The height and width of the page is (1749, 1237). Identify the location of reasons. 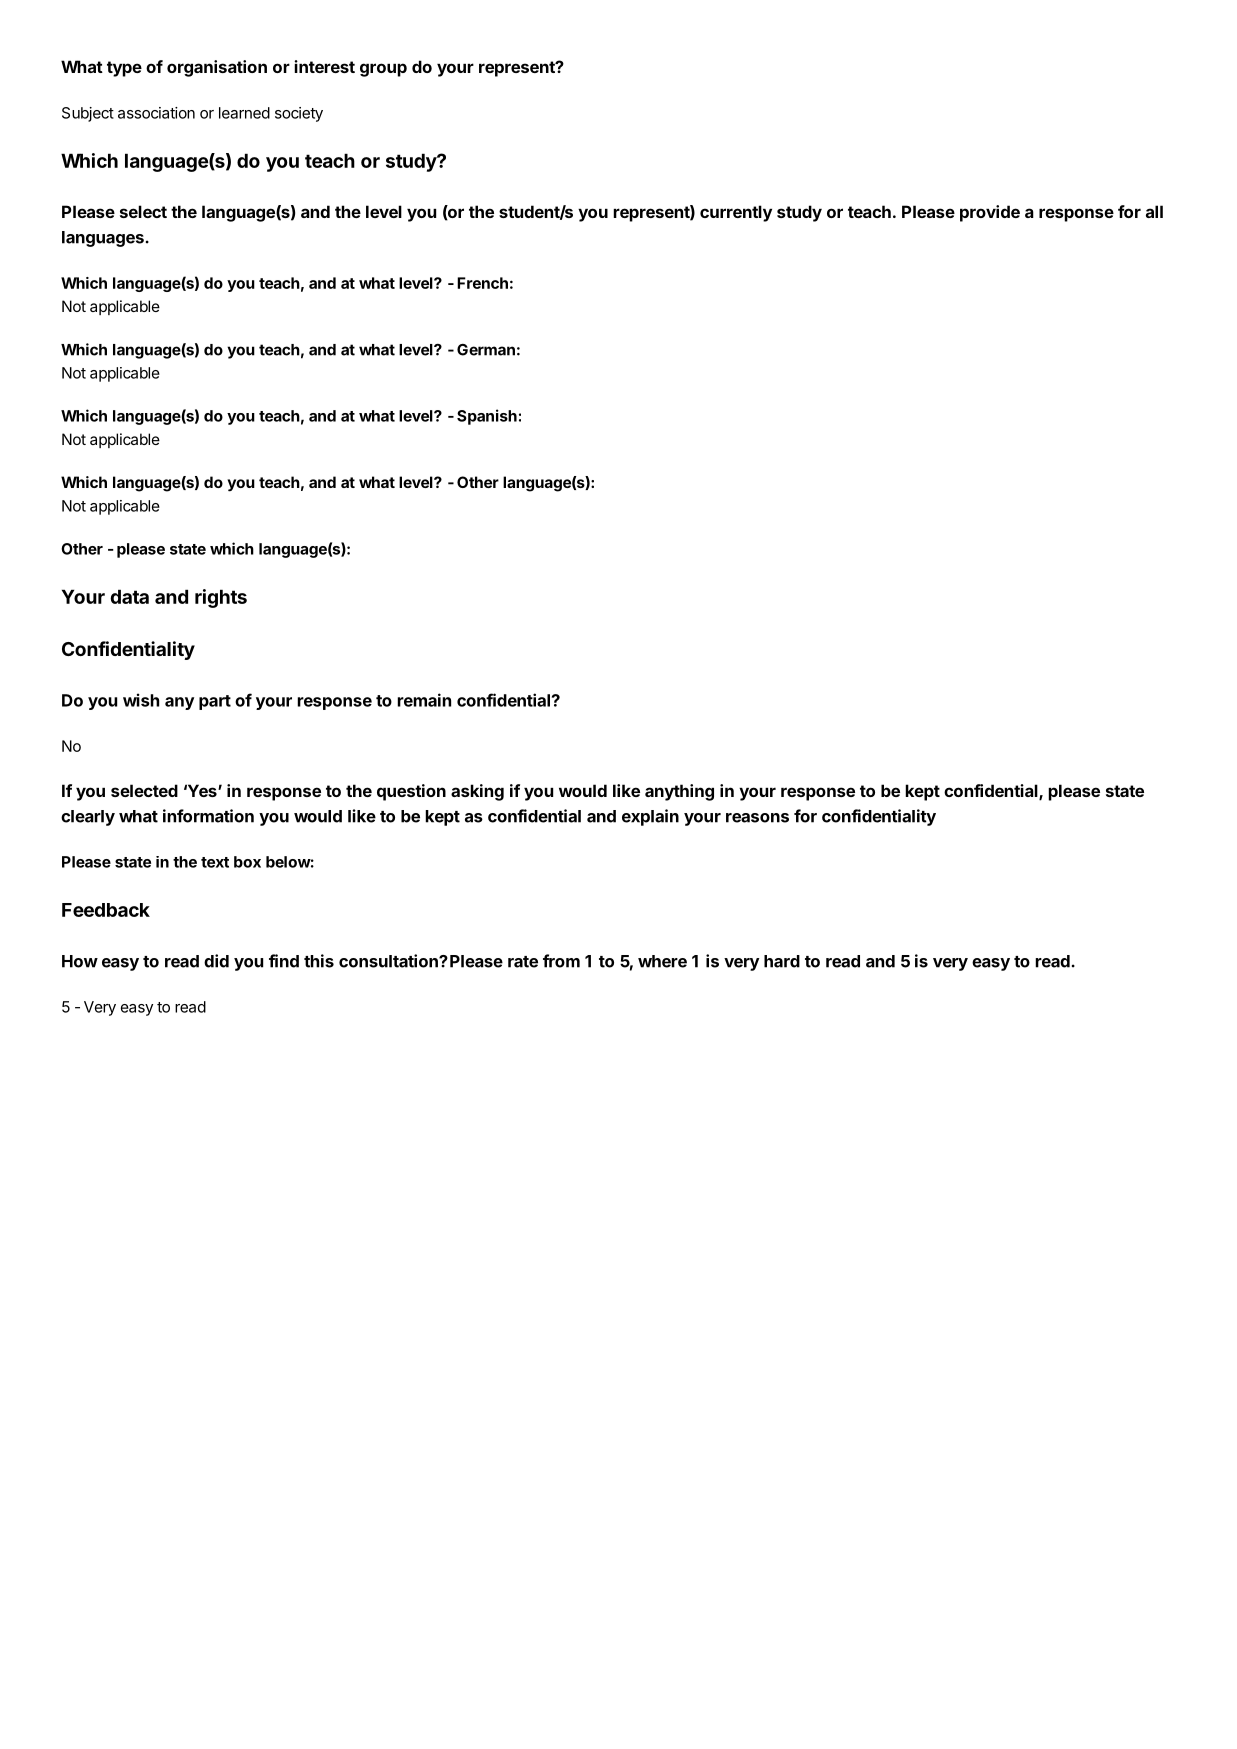
(757, 818).
